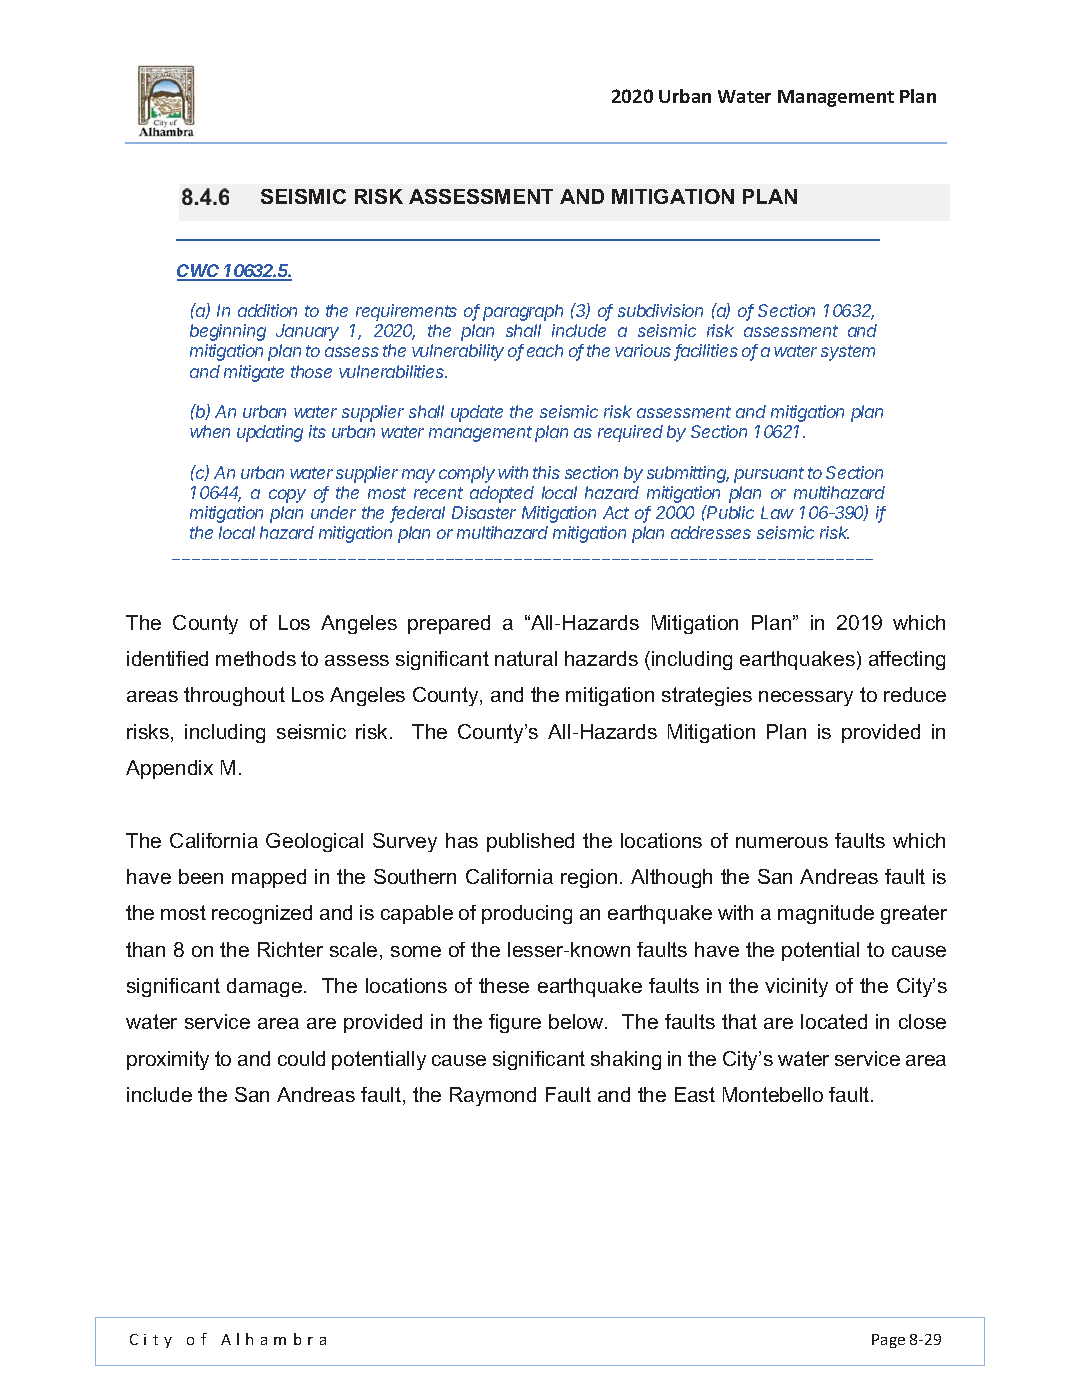  I want to click on vicinity, so click(796, 987).
